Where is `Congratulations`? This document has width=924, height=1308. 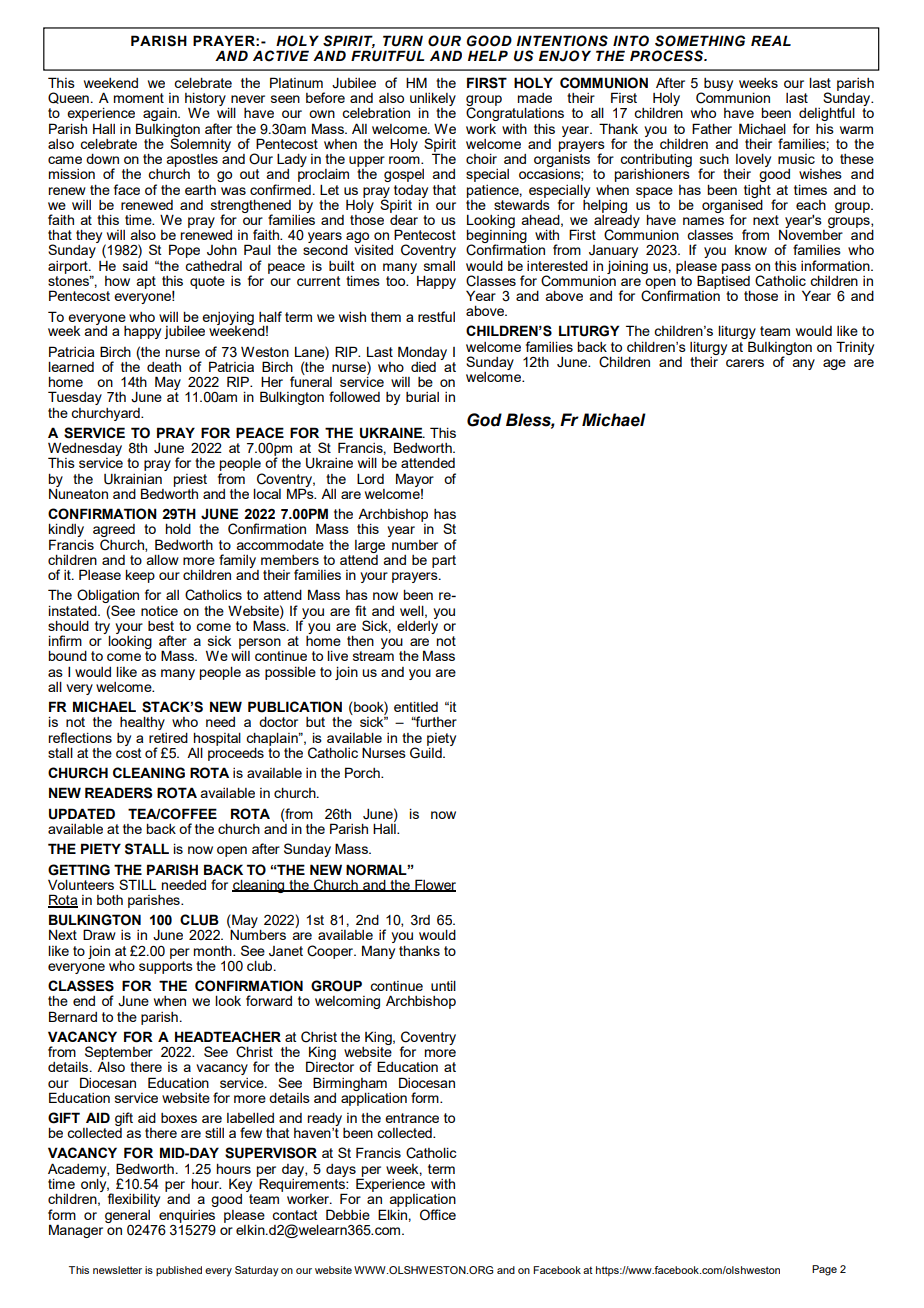
Congratulations is located at coordinates (515, 113).
